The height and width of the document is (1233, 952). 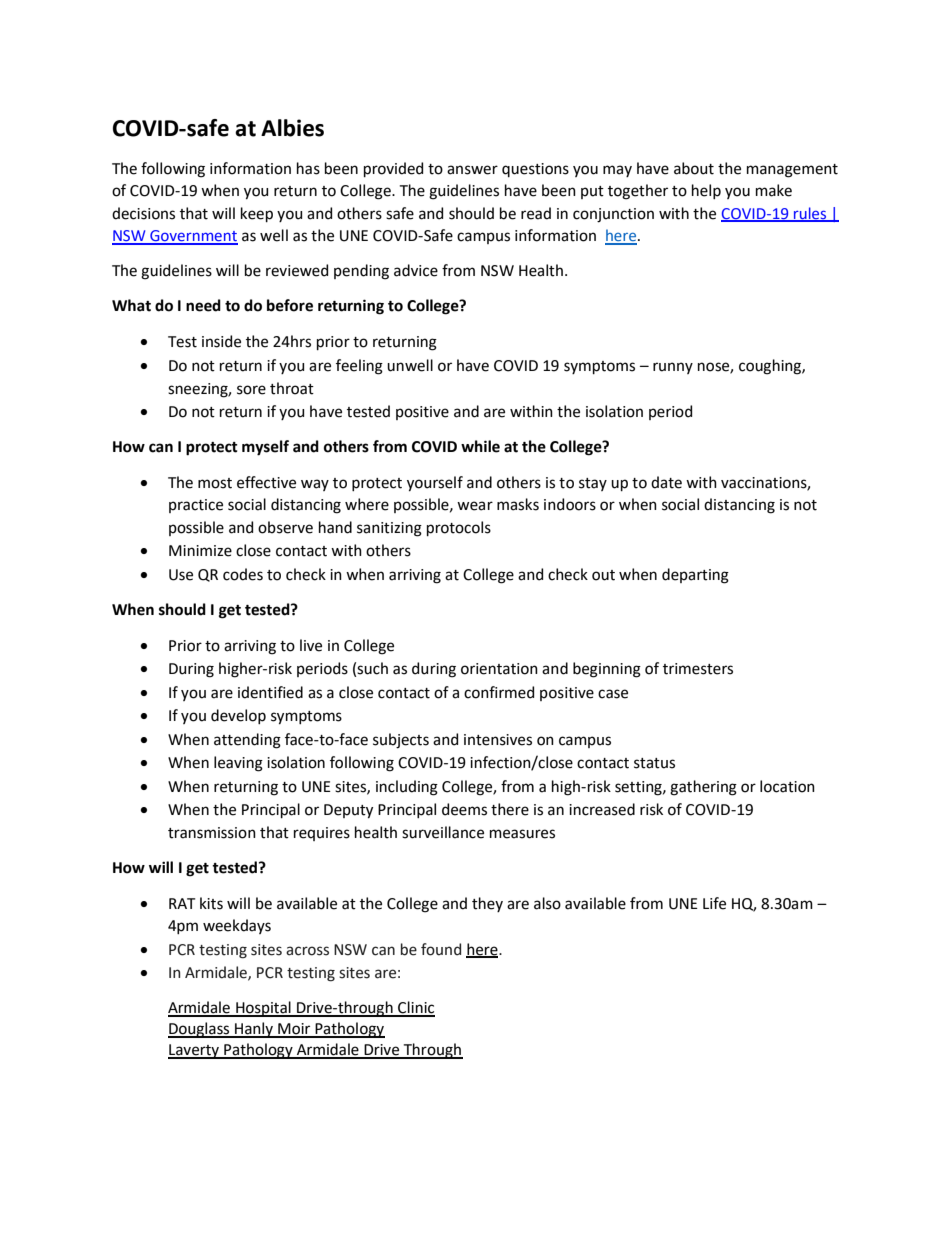 I want to click on date, so click(x=666, y=482).
